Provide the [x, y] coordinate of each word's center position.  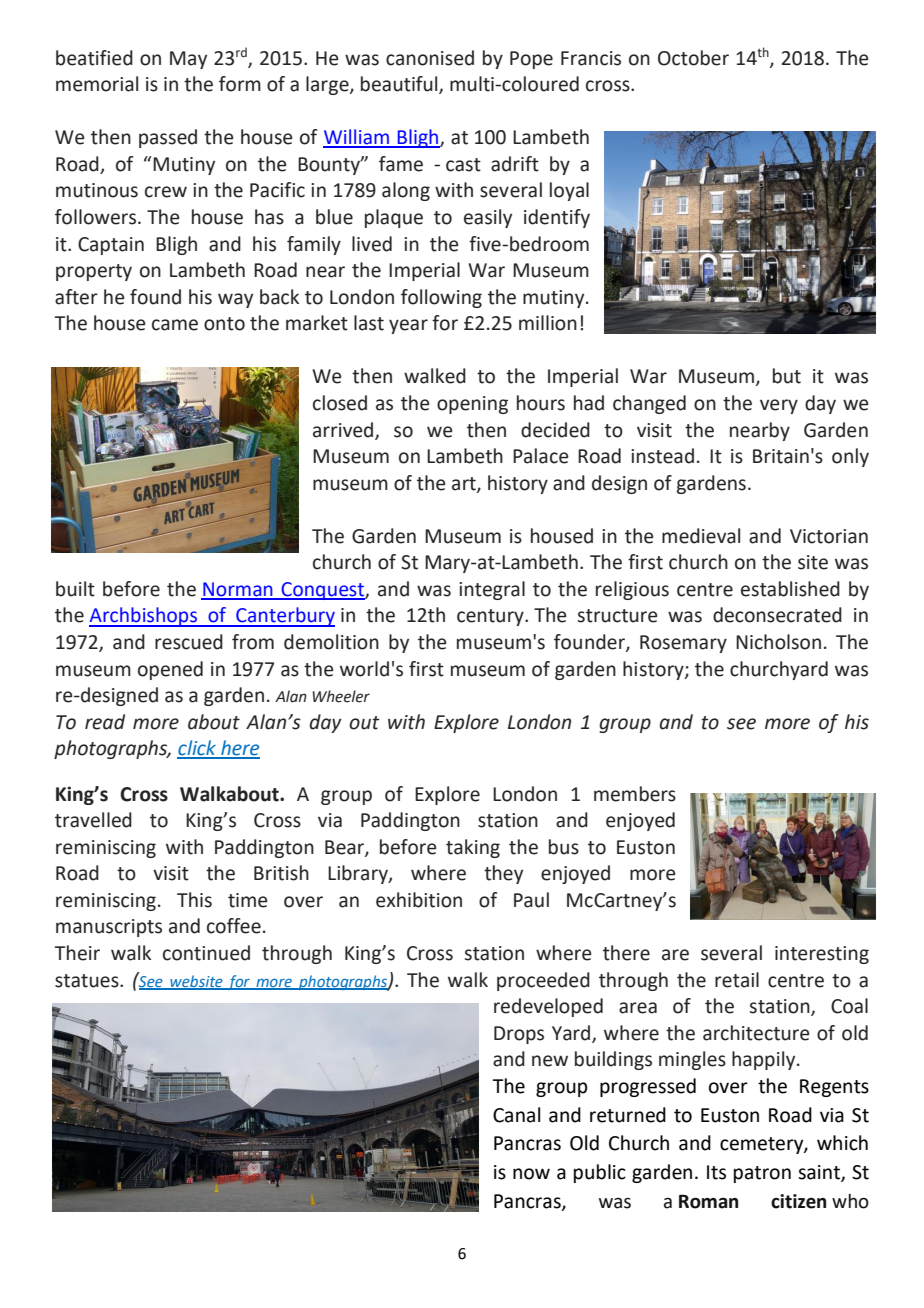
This [194, 900]
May [188, 60]
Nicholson [778, 642]
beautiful [400, 85]
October [693, 58]
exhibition [419, 900]
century [491, 617]
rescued [189, 642]
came [175, 325]
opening [472, 405]
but [787, 376]
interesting [822, 955]
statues [88, 981]
